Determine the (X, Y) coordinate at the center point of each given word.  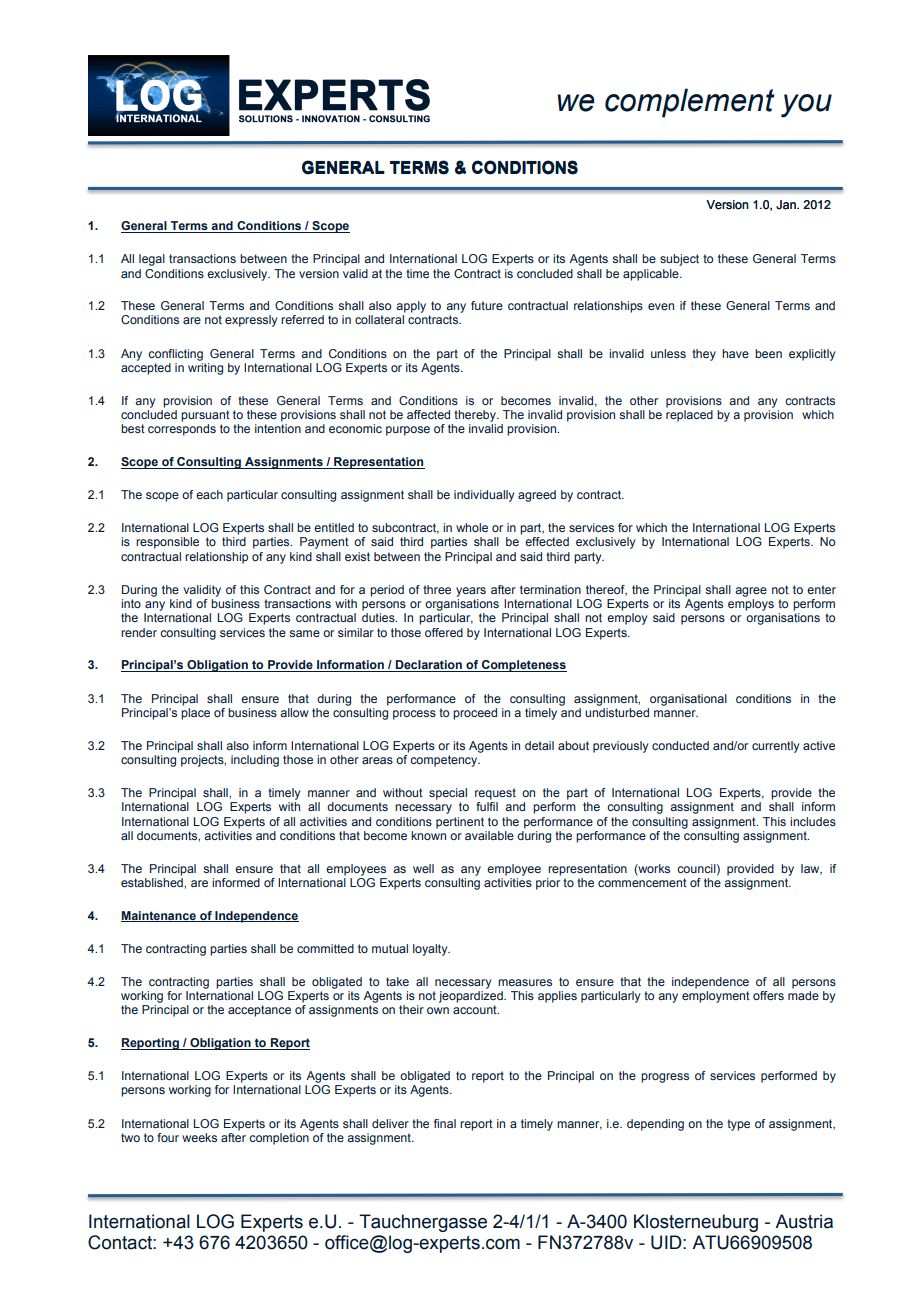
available (489, 835)
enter (821, 589)
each (209, 494)
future (487, 305)
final (445, 1123)
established (153, 882)
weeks (199, 1137)
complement (690, 103)
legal (152, 260)
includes (813, 821)
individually (484, 496)
